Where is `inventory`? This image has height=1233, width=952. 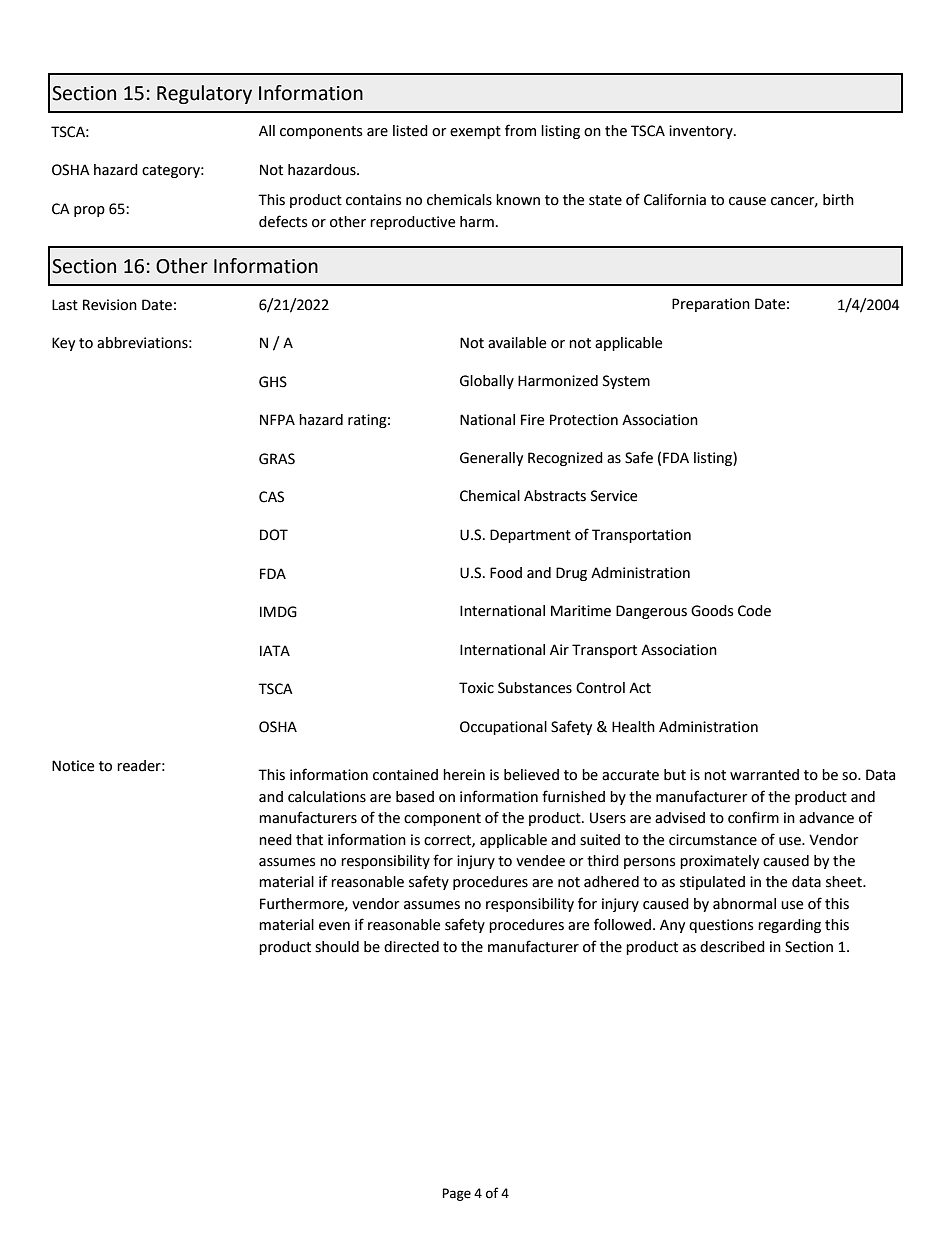 inventory is located at coordinates (702, 132).
